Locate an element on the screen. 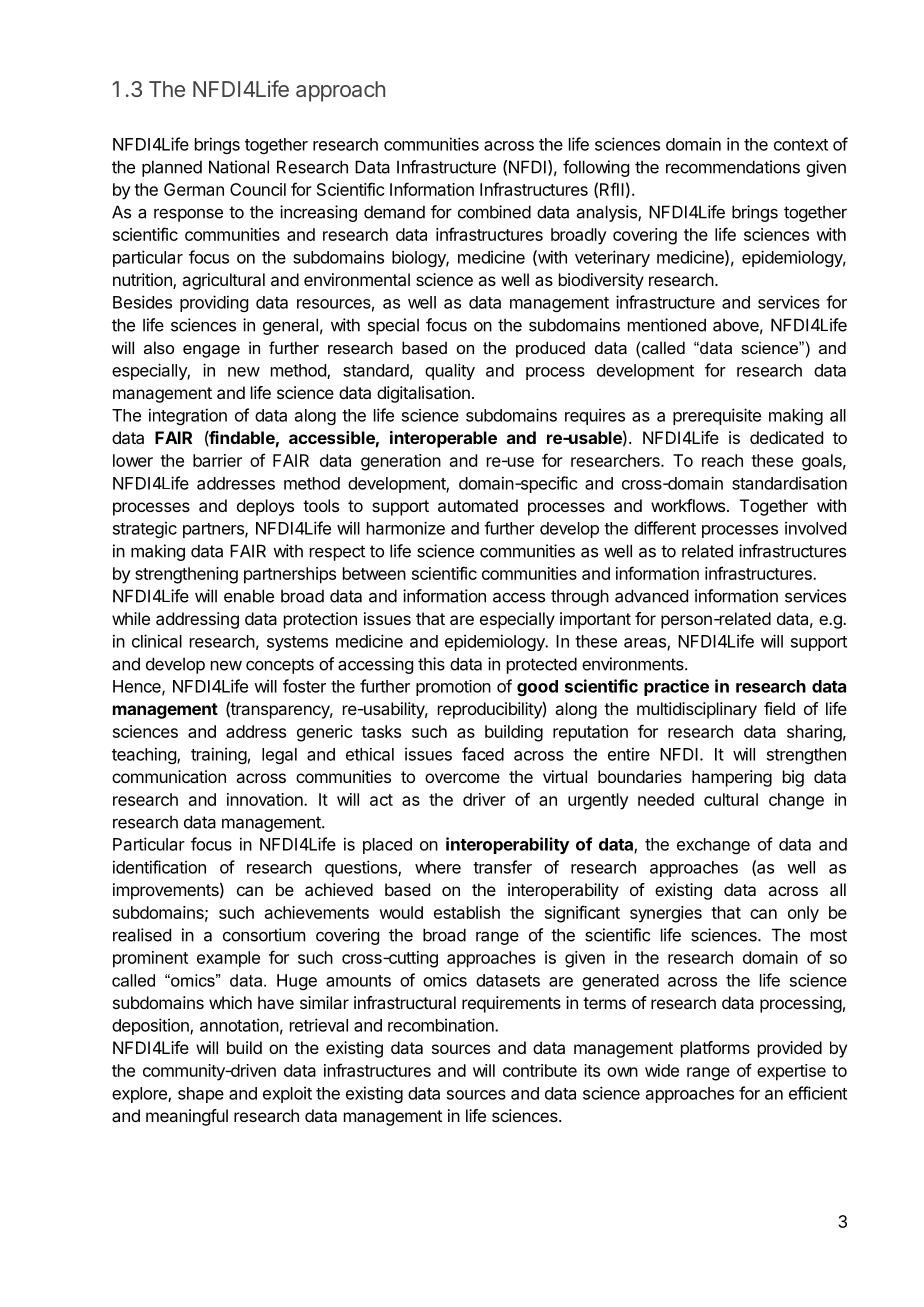 The width and height of the screenshot is (924, 1307). recommendations is located at coordinates (733, 167).
